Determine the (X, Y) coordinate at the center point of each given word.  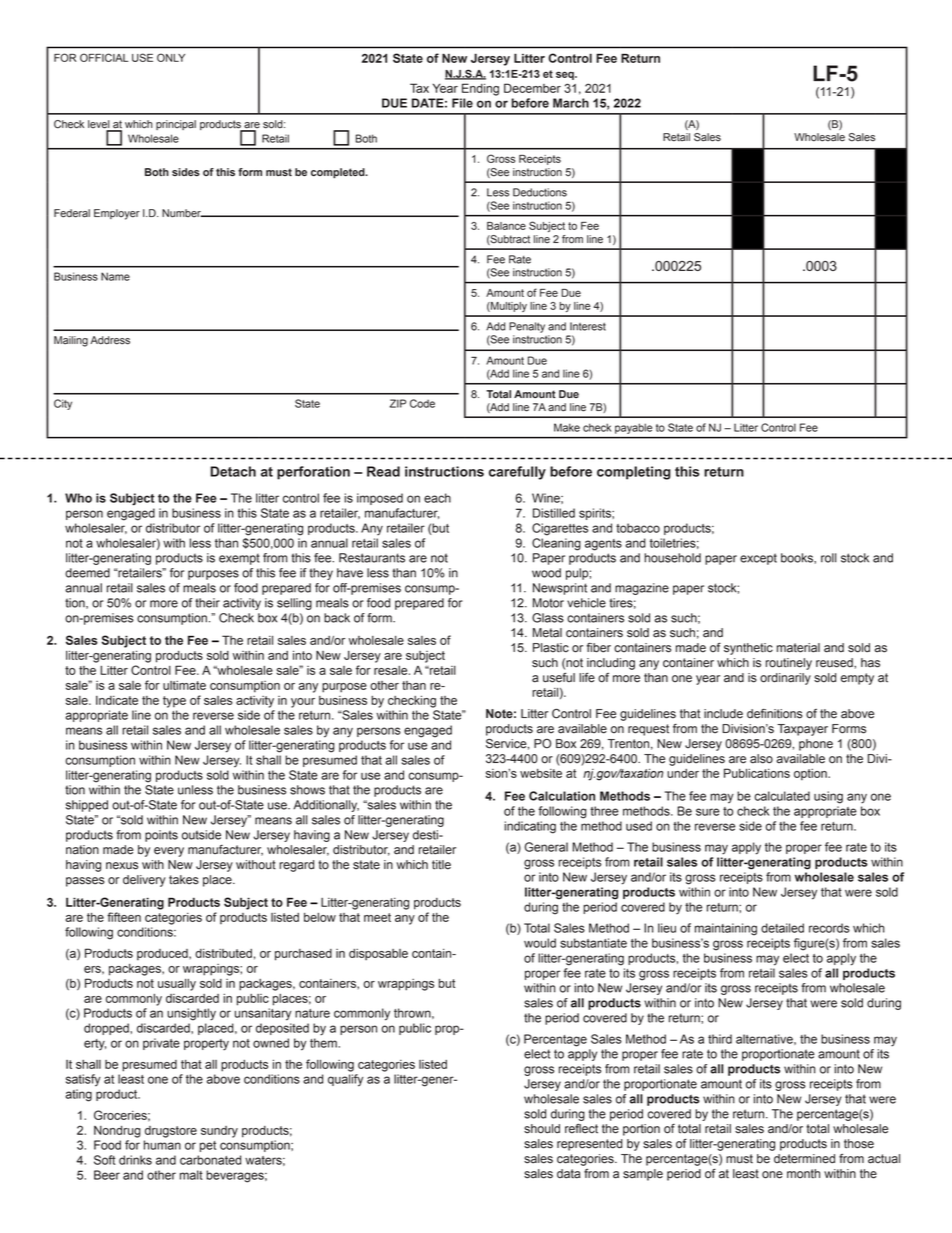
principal (176, 125)
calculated (782, 796)
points (161, 836)
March (571, 103)
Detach (233, 471)
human (162, 1145)
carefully (517, 473)
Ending (480, 89)
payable (633, 429)
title (441, 865)
